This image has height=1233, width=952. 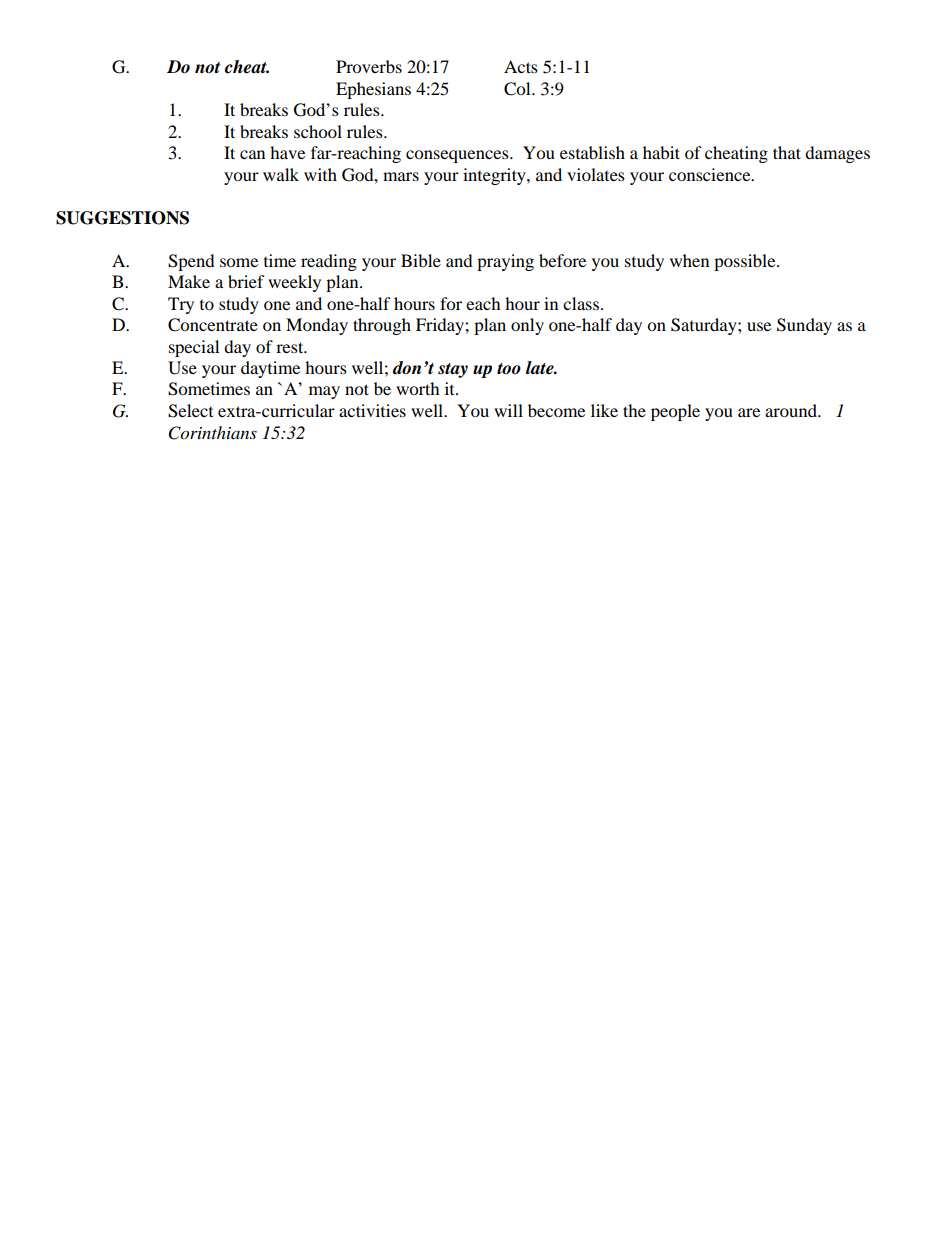 What do you see at coordinates (711, 174) in the image?
I see `conscience` at bounding box center [711, 174].
